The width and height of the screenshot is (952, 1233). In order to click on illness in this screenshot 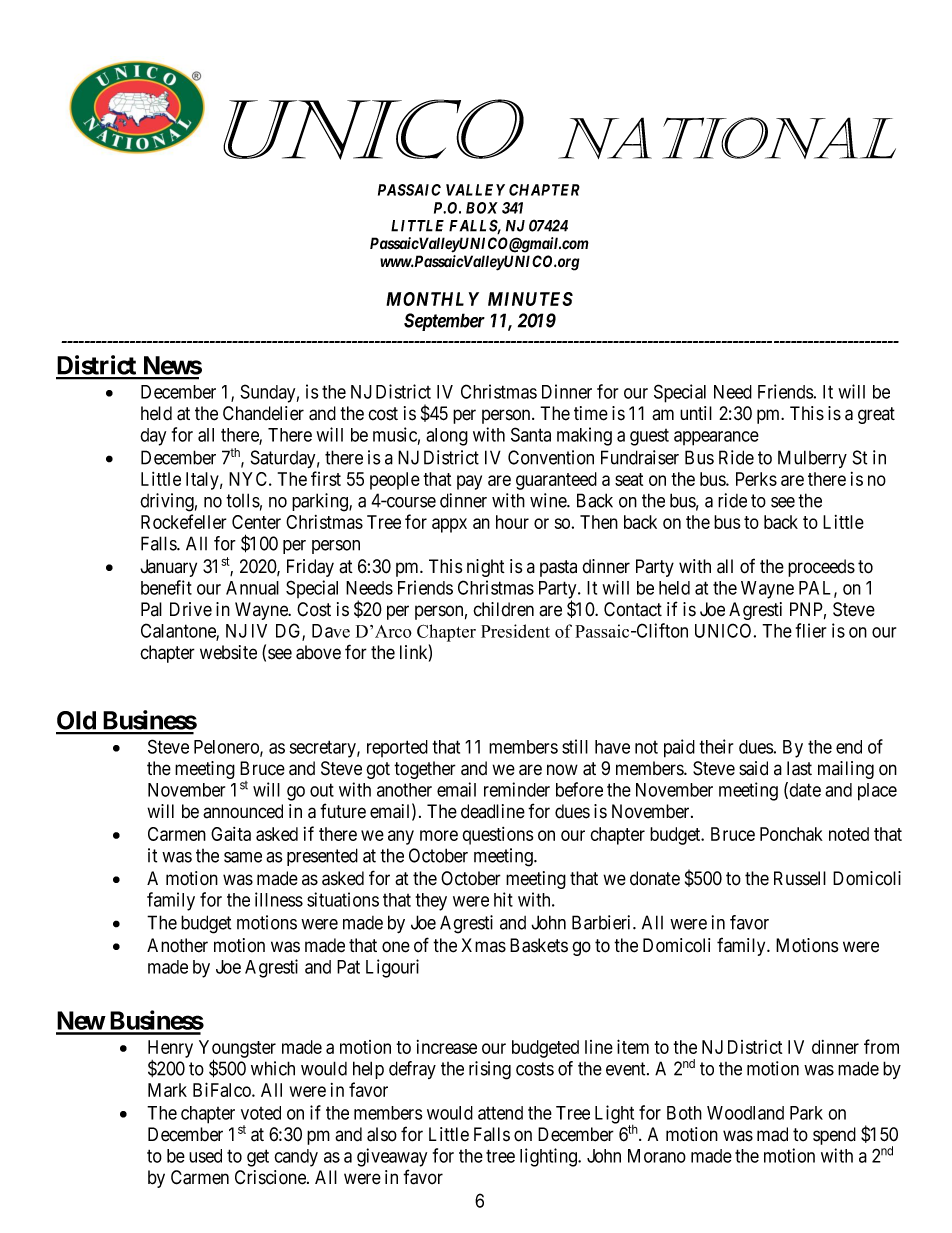, I will do `click(279, 899)`.
